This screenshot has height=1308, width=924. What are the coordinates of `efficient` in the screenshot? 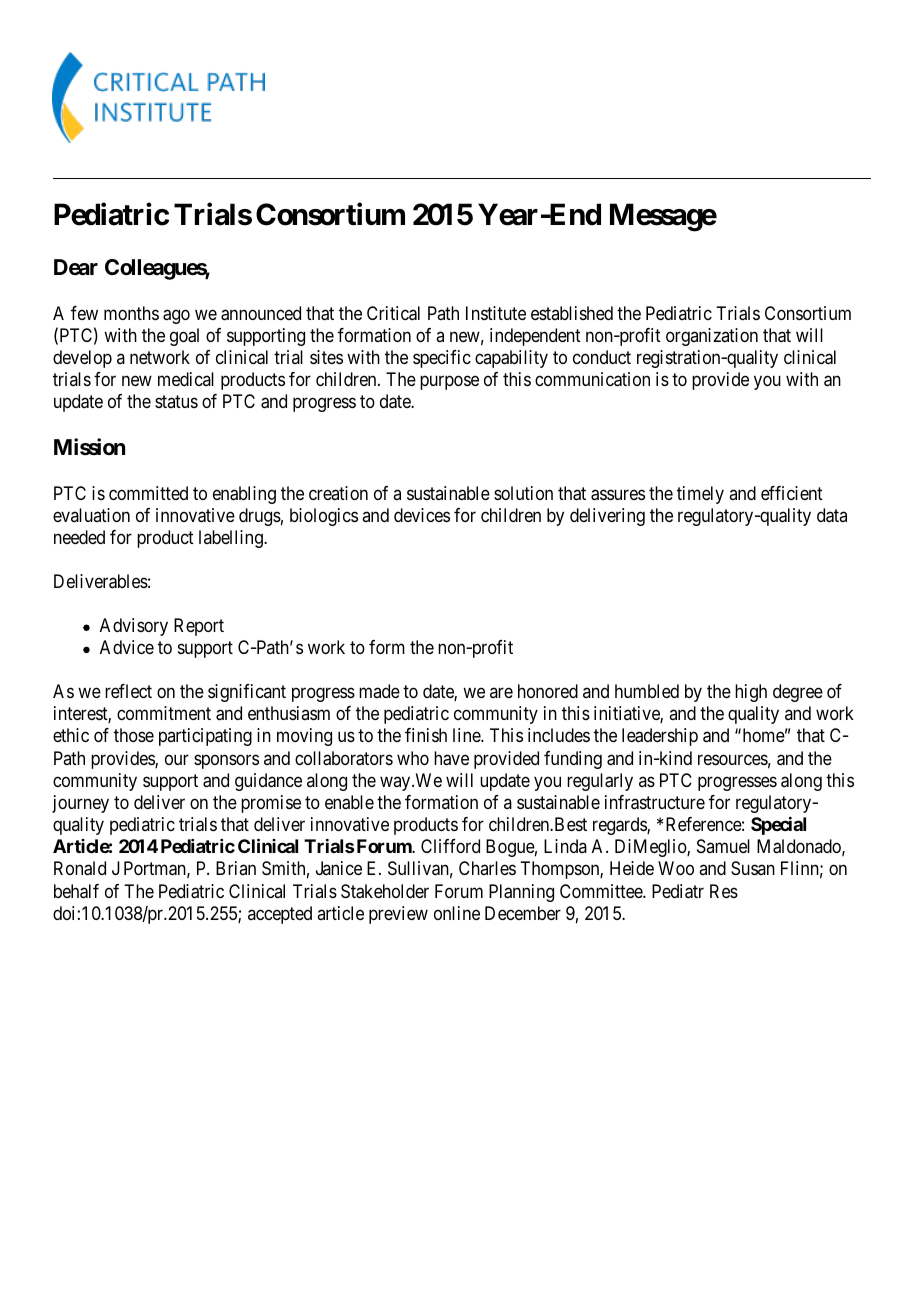 It's located at (792, 493).
